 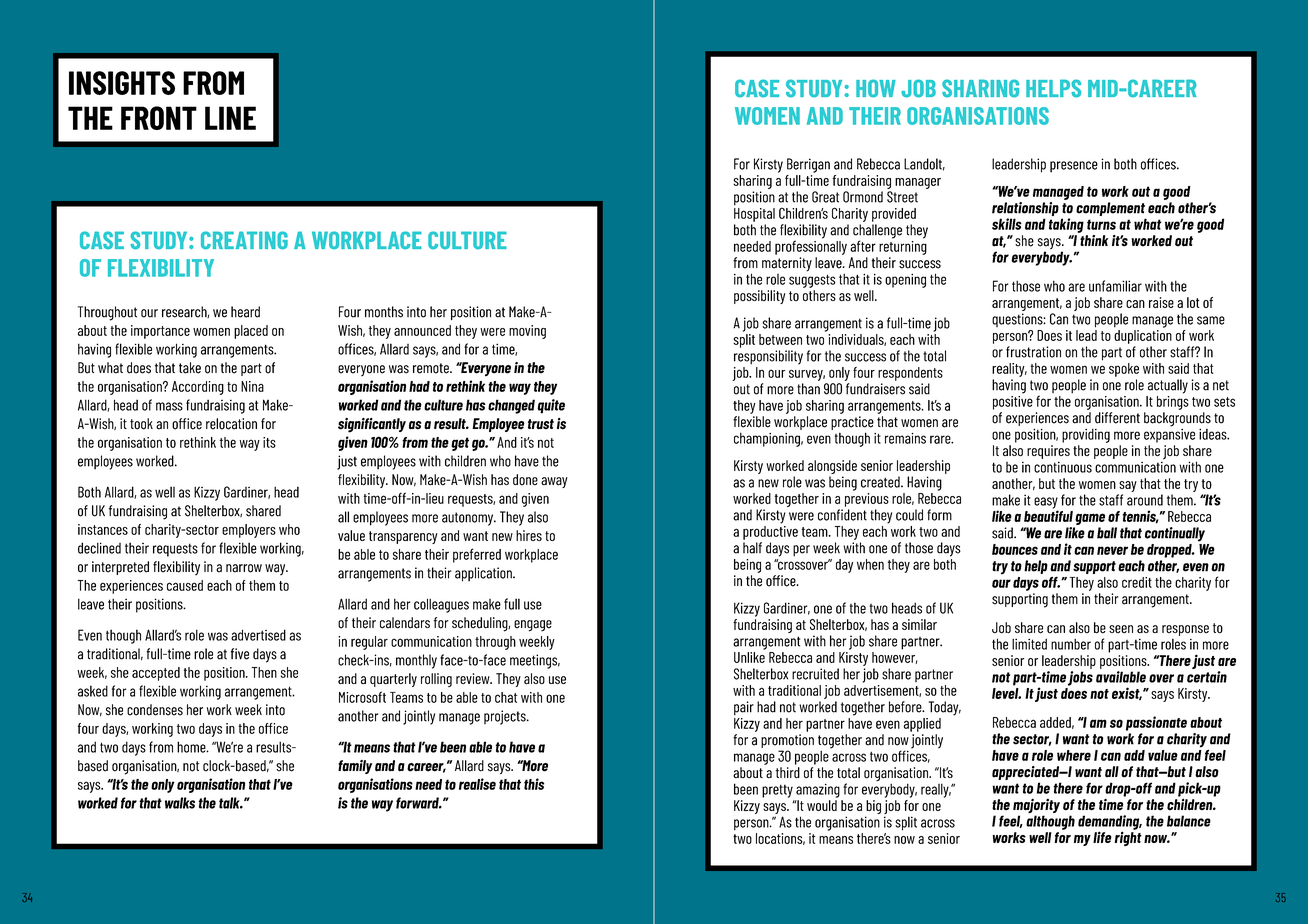 What do you see at coordinates (808, 165) in the document?
I see `Berrigan` at bounding box center [808, 165].
